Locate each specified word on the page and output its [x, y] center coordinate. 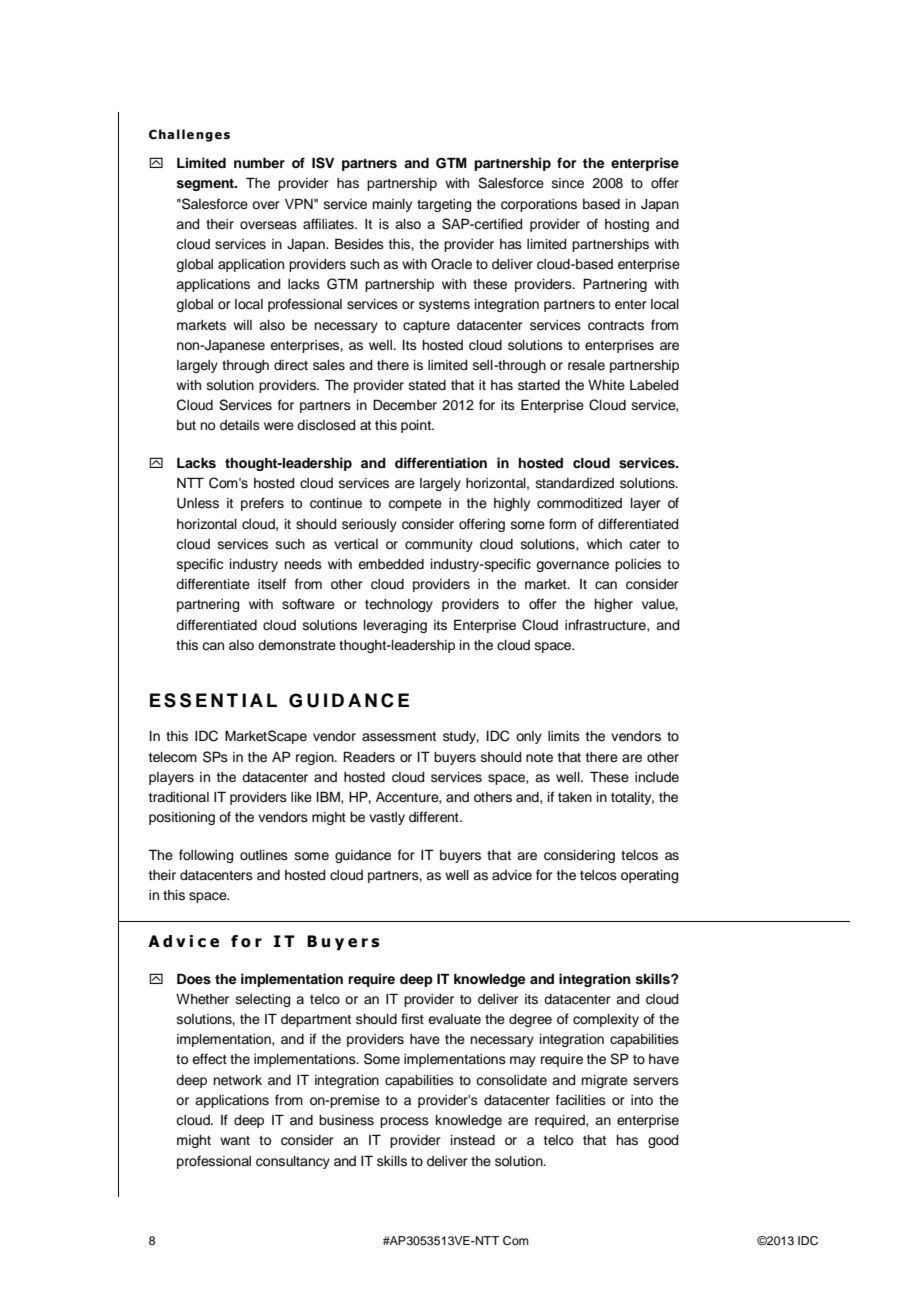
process [404, 1122]
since [568, 183]
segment [206, 185]
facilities [581, 1100]
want [235, 1140]
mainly [392, 205]
